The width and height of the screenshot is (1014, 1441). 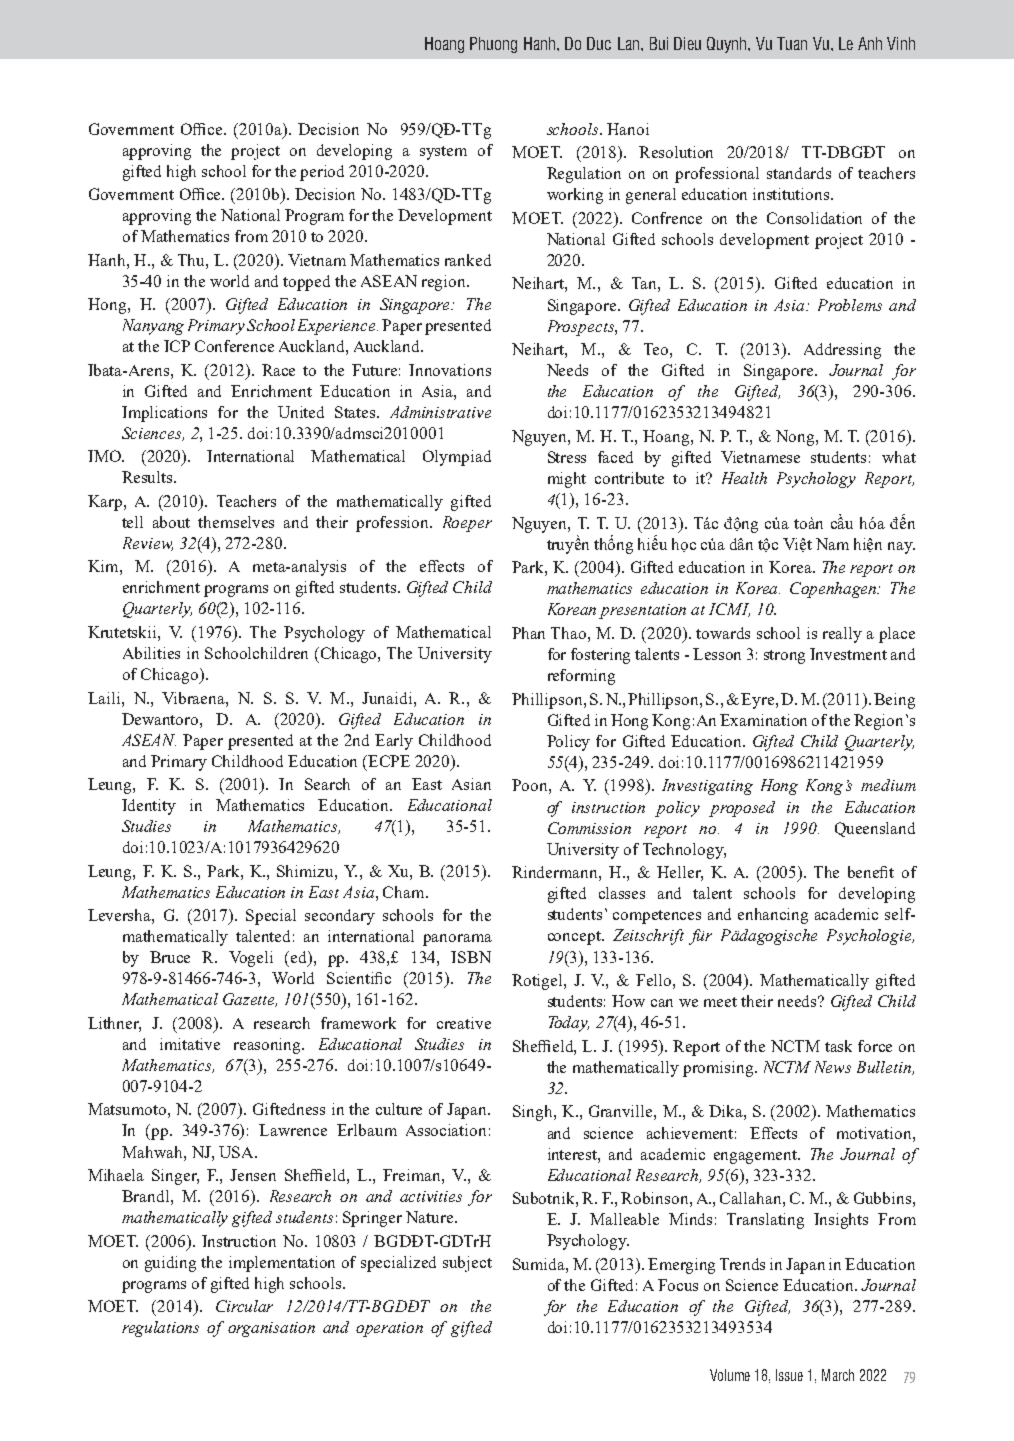 What do you see at coordinates (842, 351) in the screenshot?
I see `Addressing` at bounding box center [842, 351].
